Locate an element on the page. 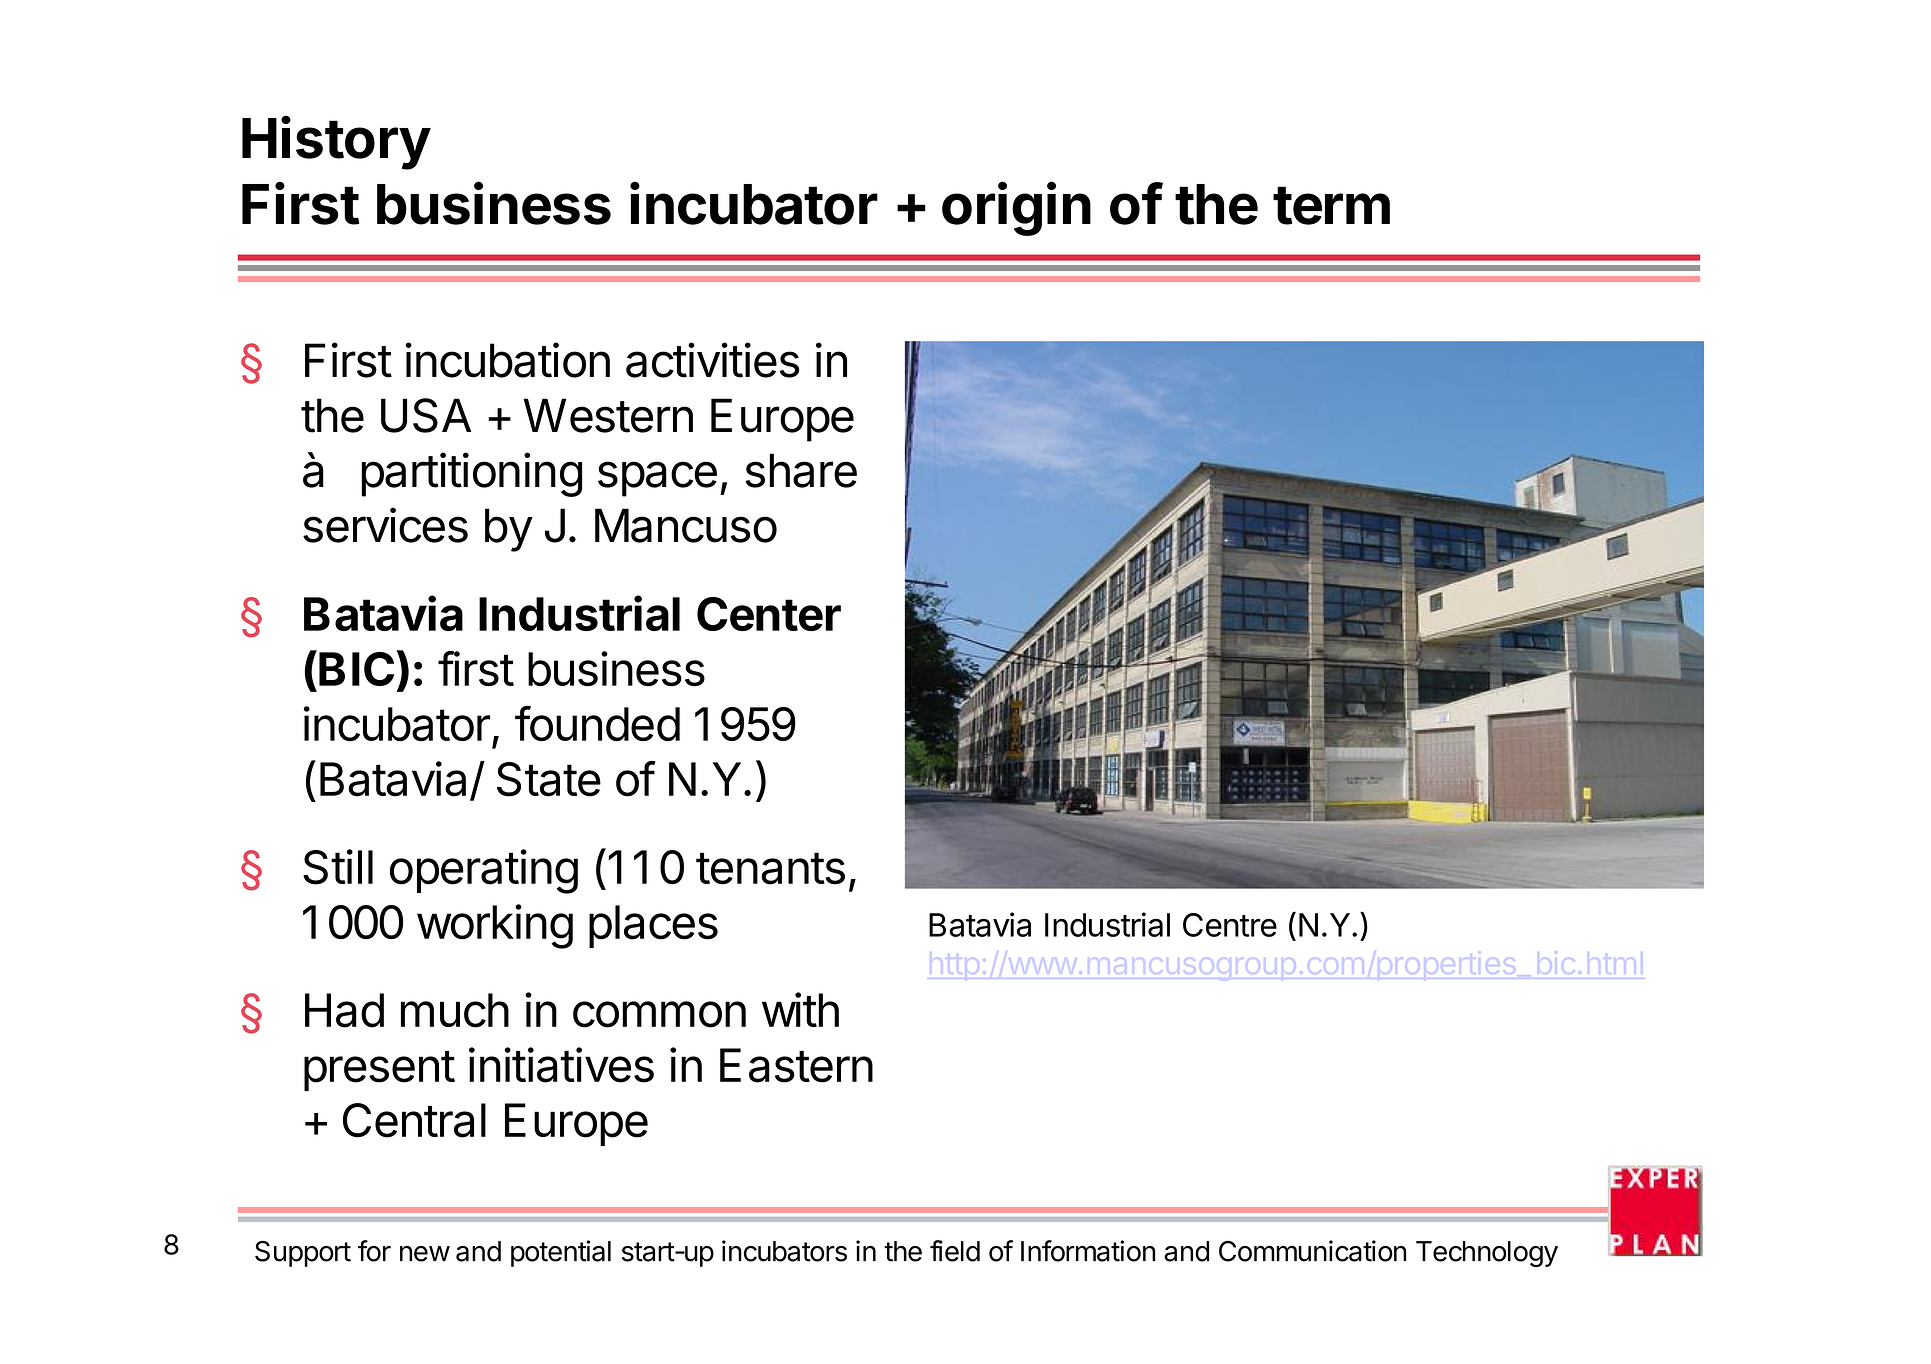 This image has width=1931, height=1364. share is located at coordinates (801, 470).
